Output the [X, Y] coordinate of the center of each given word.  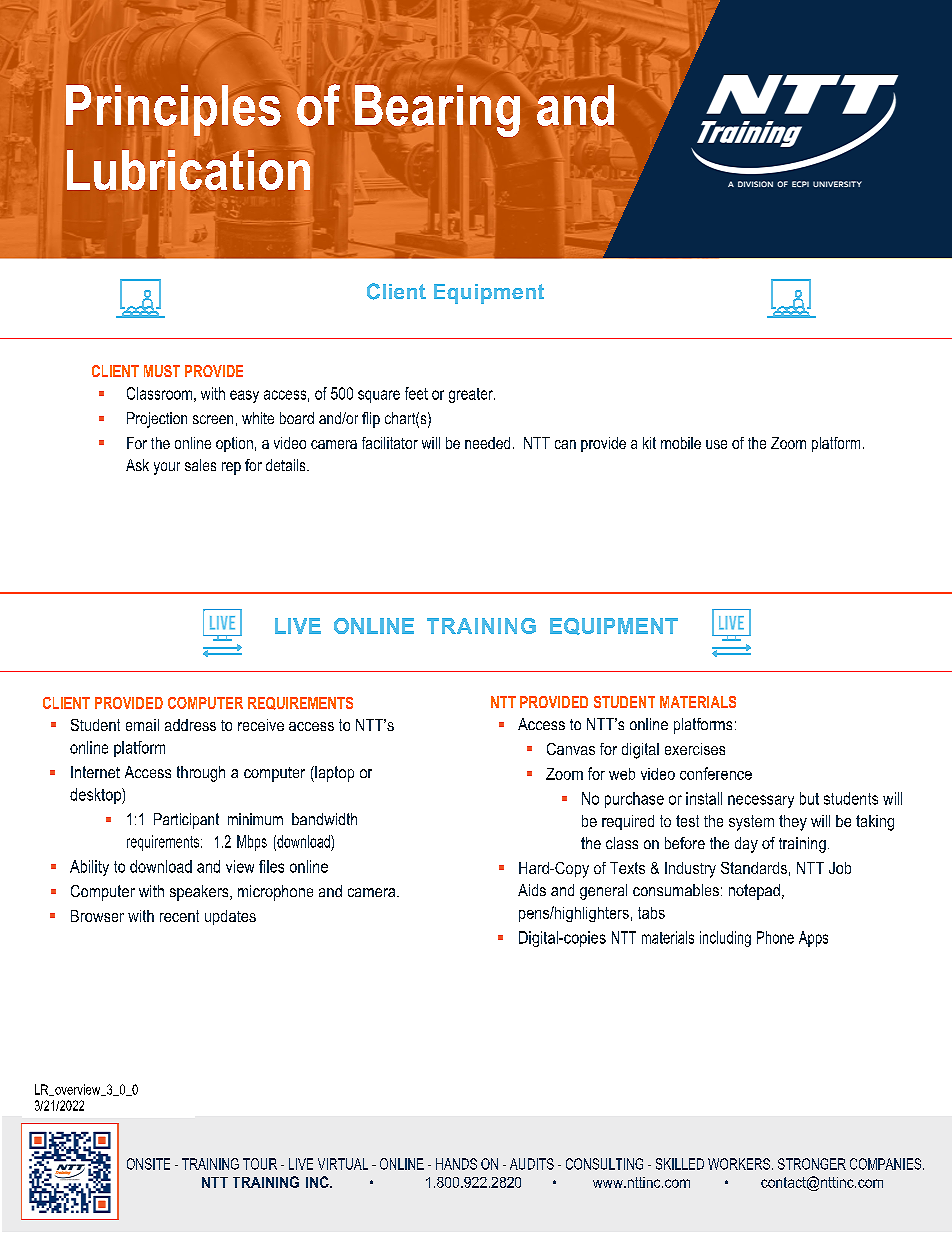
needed [487, 443]
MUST [162, 371]
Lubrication [188, 170]
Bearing [437, 111]
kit [649, 443]
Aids [532, 890]
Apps [813, 939]
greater [472, 395]
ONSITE [148, 1164]
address [190, 725]
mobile [681, 443]
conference [716, 773]
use [716, 444]
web [622, 774]
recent [179, 916]
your [167, 468]
